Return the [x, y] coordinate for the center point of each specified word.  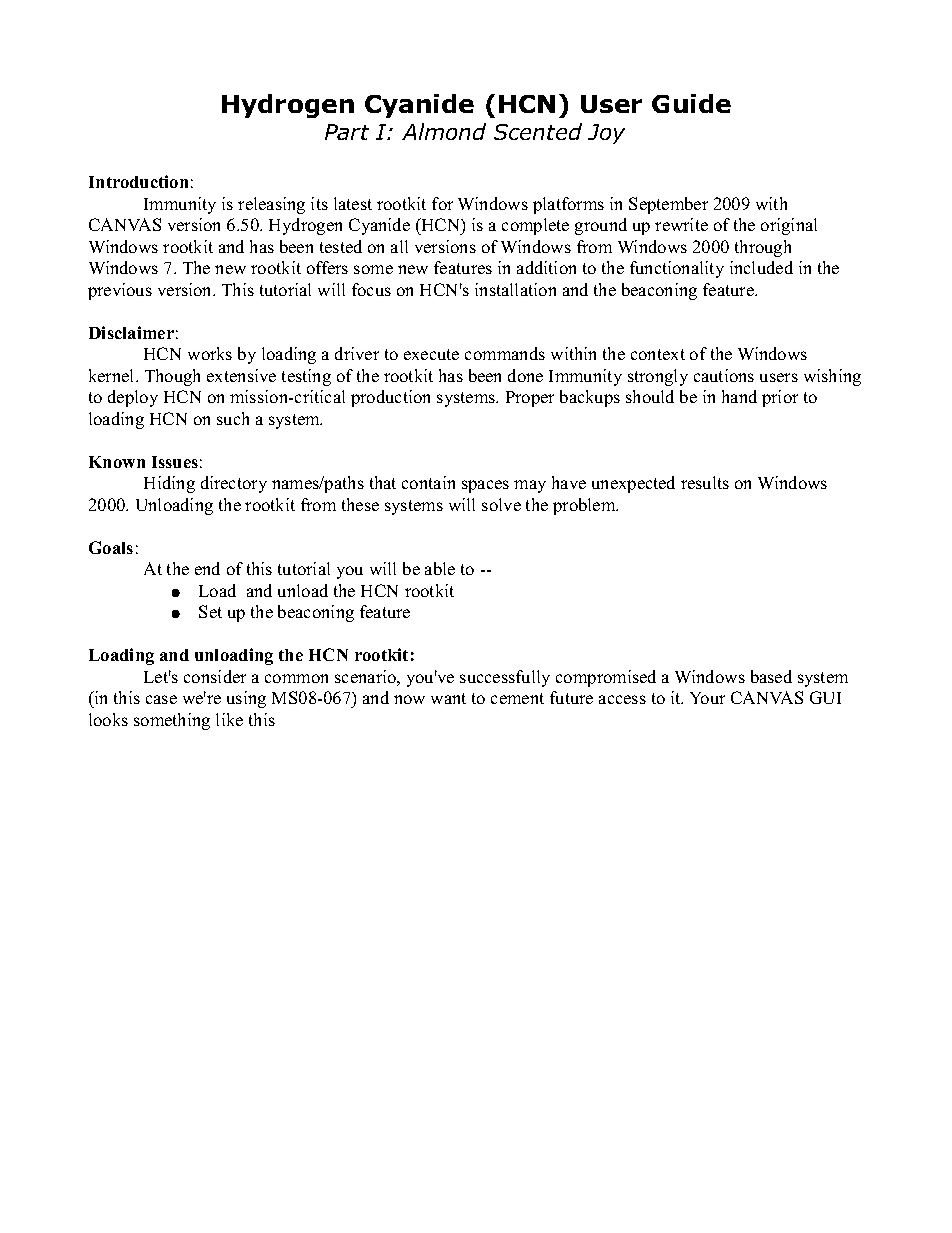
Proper [530, 399]
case [161, 699]
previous [120, 291]
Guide [691, 103]
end [207, 568]
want [448, 698]
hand [739, 396]
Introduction [138, 181]
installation [515, 289]
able [440, 568]
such [233, 418]
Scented [538, 131]
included [761, 267]
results [705, 482]
